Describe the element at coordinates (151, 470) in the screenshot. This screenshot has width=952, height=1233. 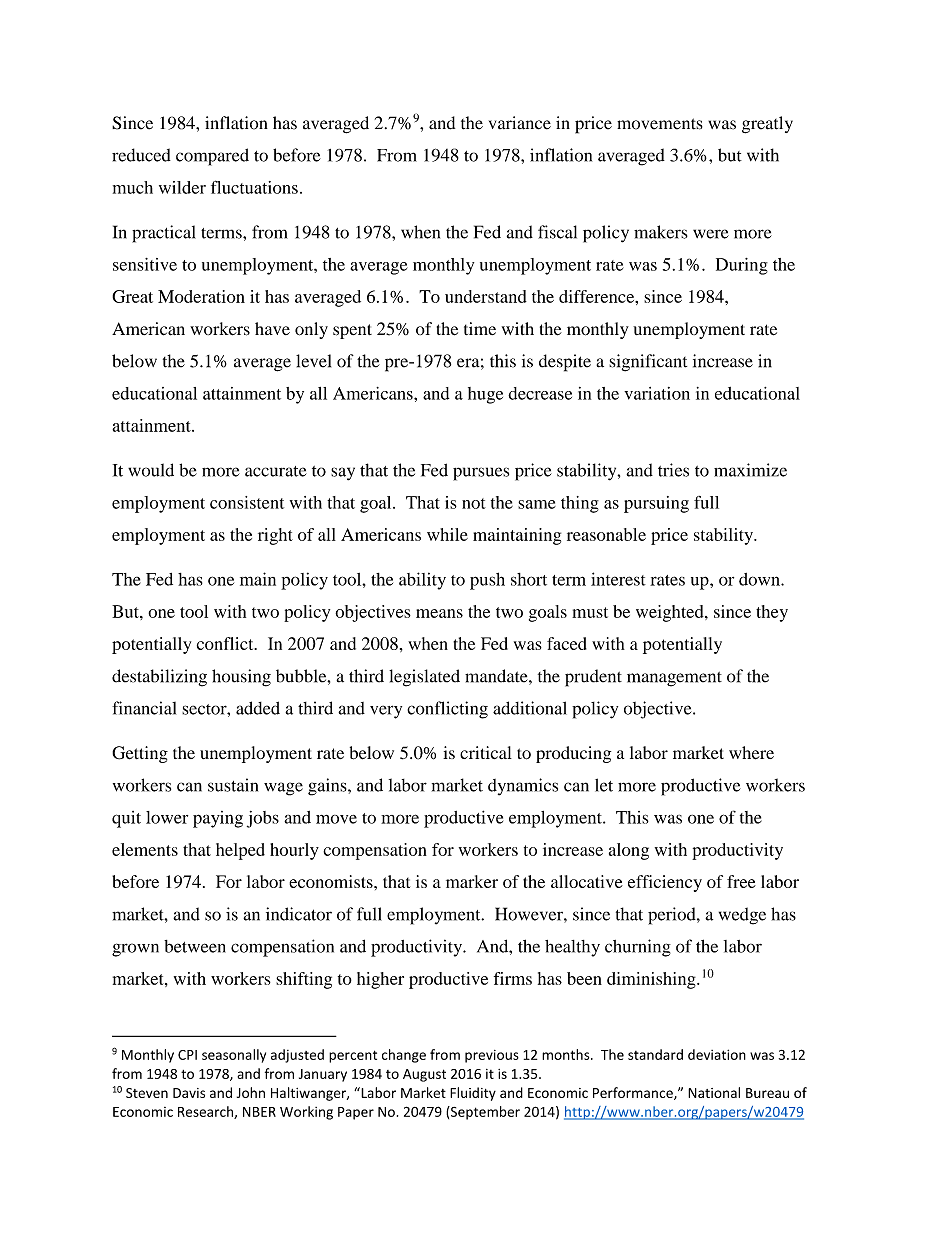
I see `would` at that location.
